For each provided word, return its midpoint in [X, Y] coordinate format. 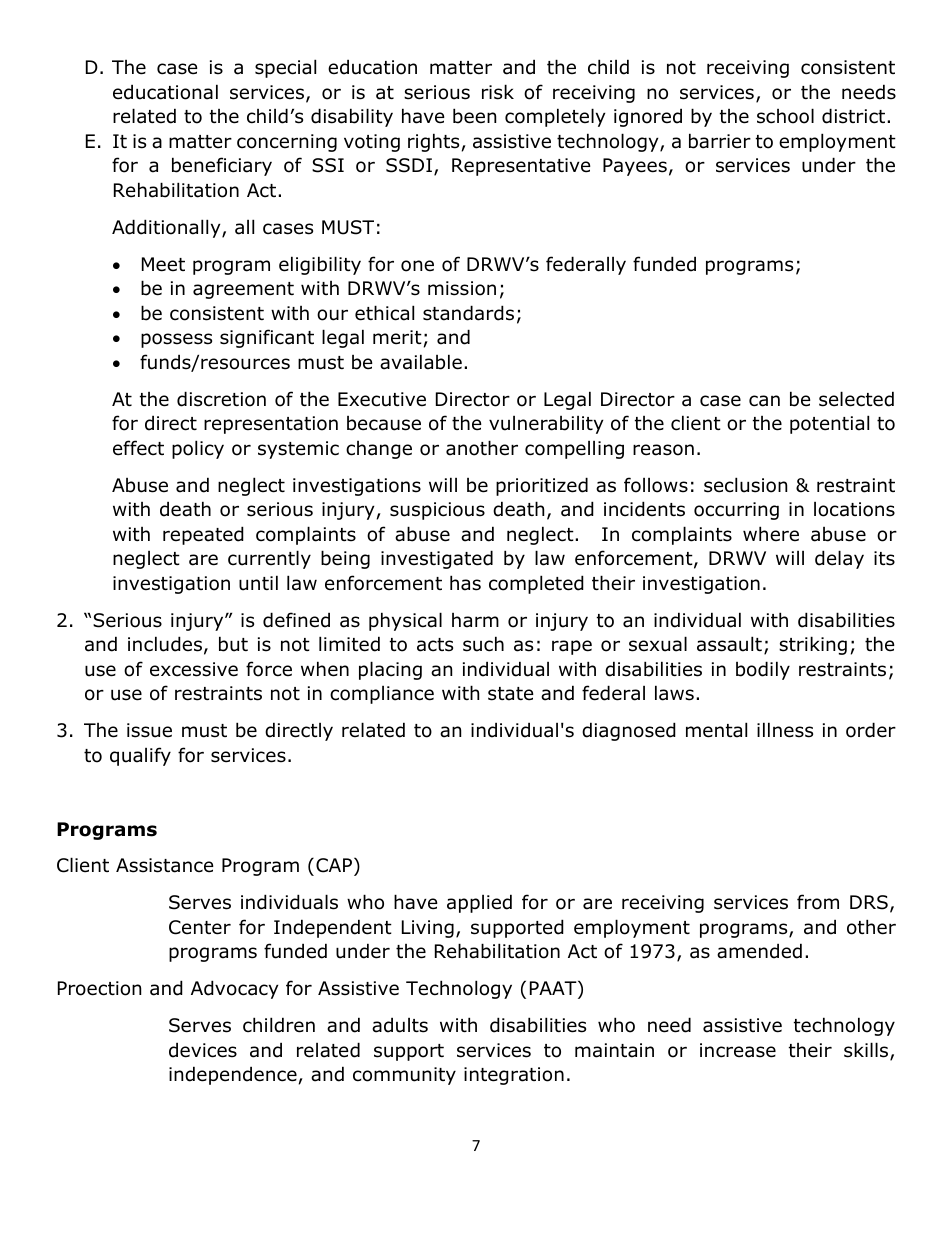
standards [468, 313]
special [285, 68]
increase [738, 1050]
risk [498, 92]
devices [203, 1050]
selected [856, 399]
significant [267, 338]
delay [839, 559]
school [785, 116]
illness [785, 730]
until [258, 583]
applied [479, 903]
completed [536, 584]
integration [514, 1076]
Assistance [165, 865]
